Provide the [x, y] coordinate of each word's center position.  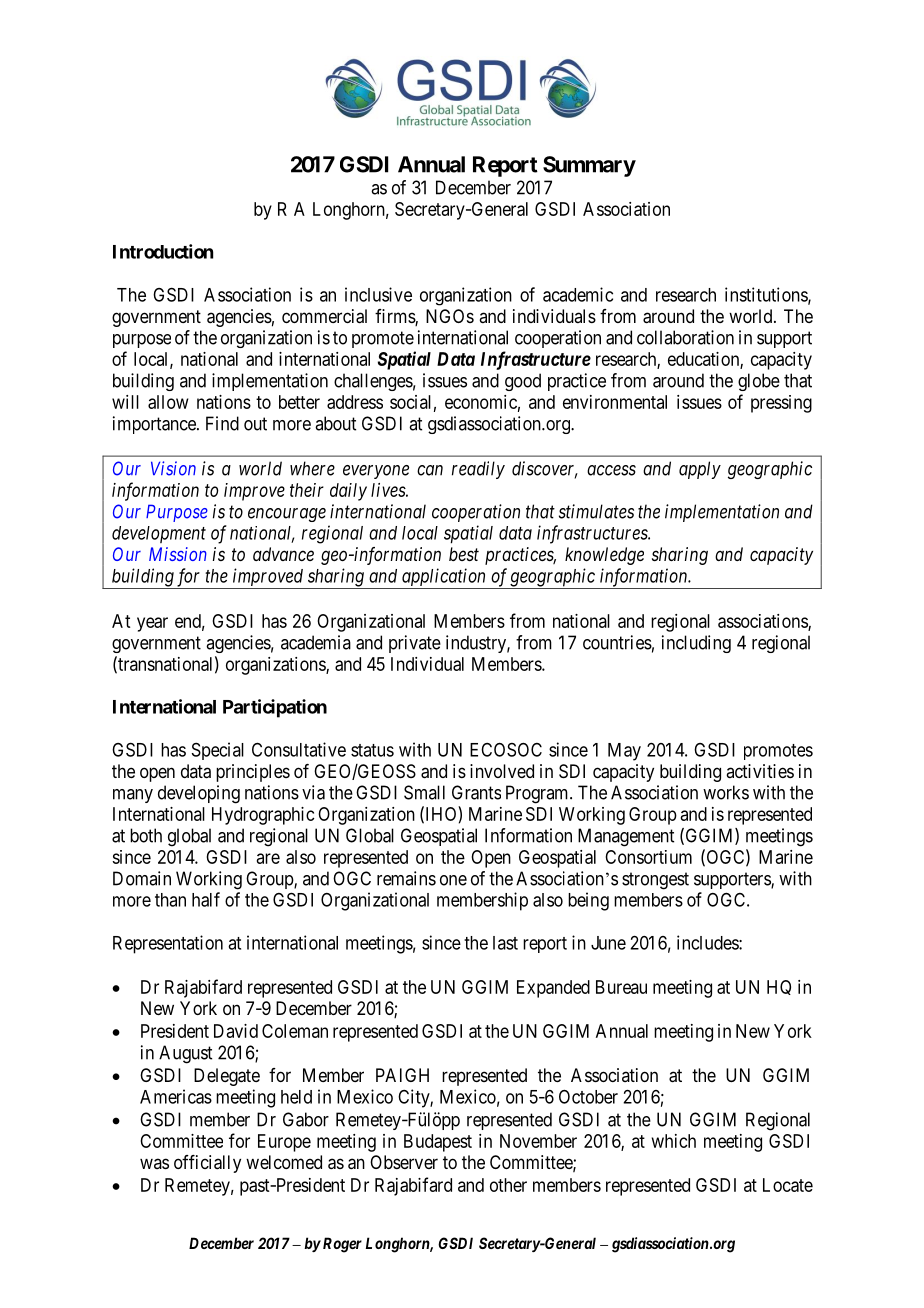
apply [700, 470]
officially [207, 1164]
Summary [589, 166]
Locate [788, 1185]
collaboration [685, 337]
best [464, 554]
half [206, 899]
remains [406, 878]
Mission [178, 554]
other [508, 1185]
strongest [655, 881]
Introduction [163, 251]
